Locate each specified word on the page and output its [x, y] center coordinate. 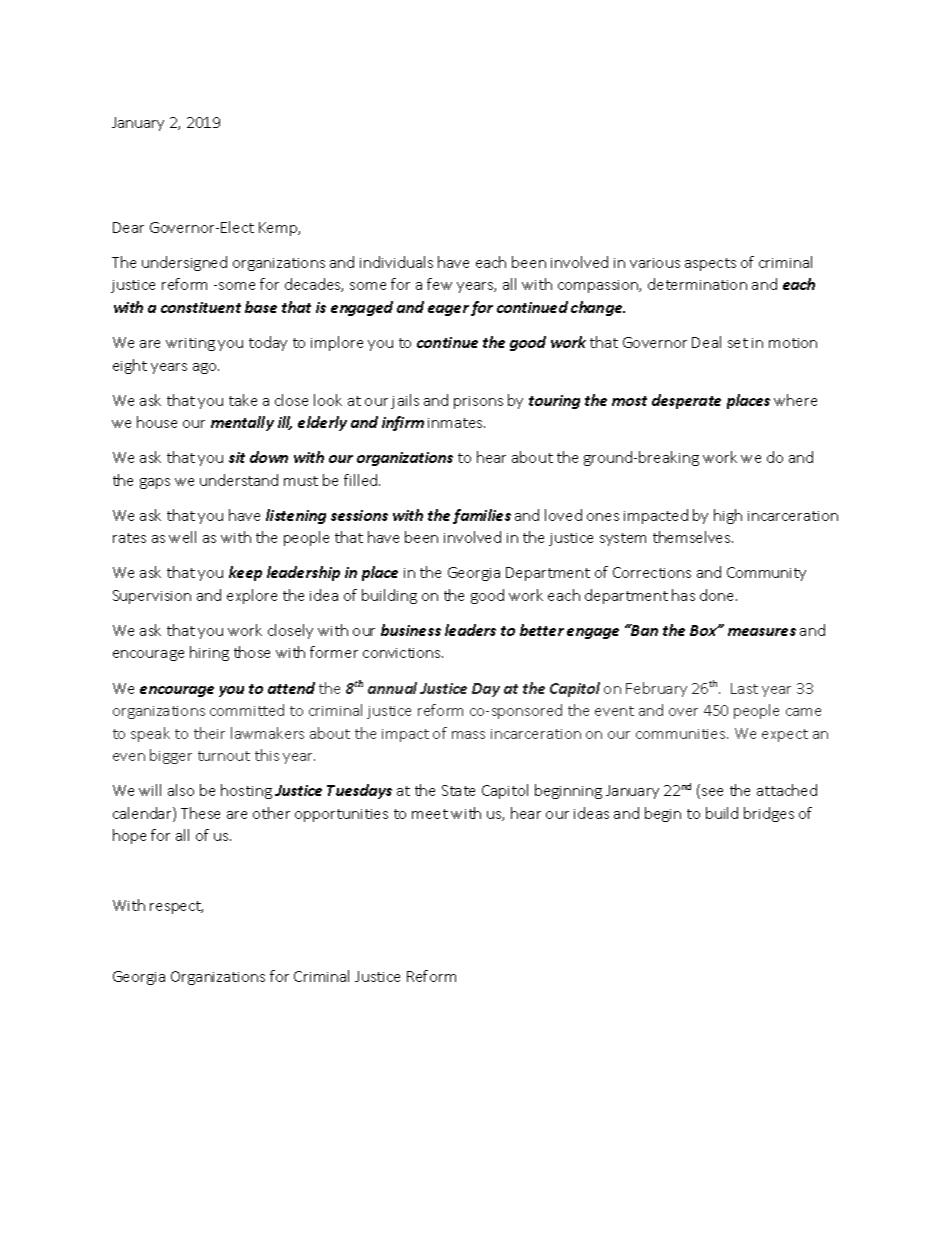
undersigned [184, 263]
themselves [693, 537]
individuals [396, 262]
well [182, 537]
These [200, 813]
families [482, 516]
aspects [710, 264]
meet [430, 814]
